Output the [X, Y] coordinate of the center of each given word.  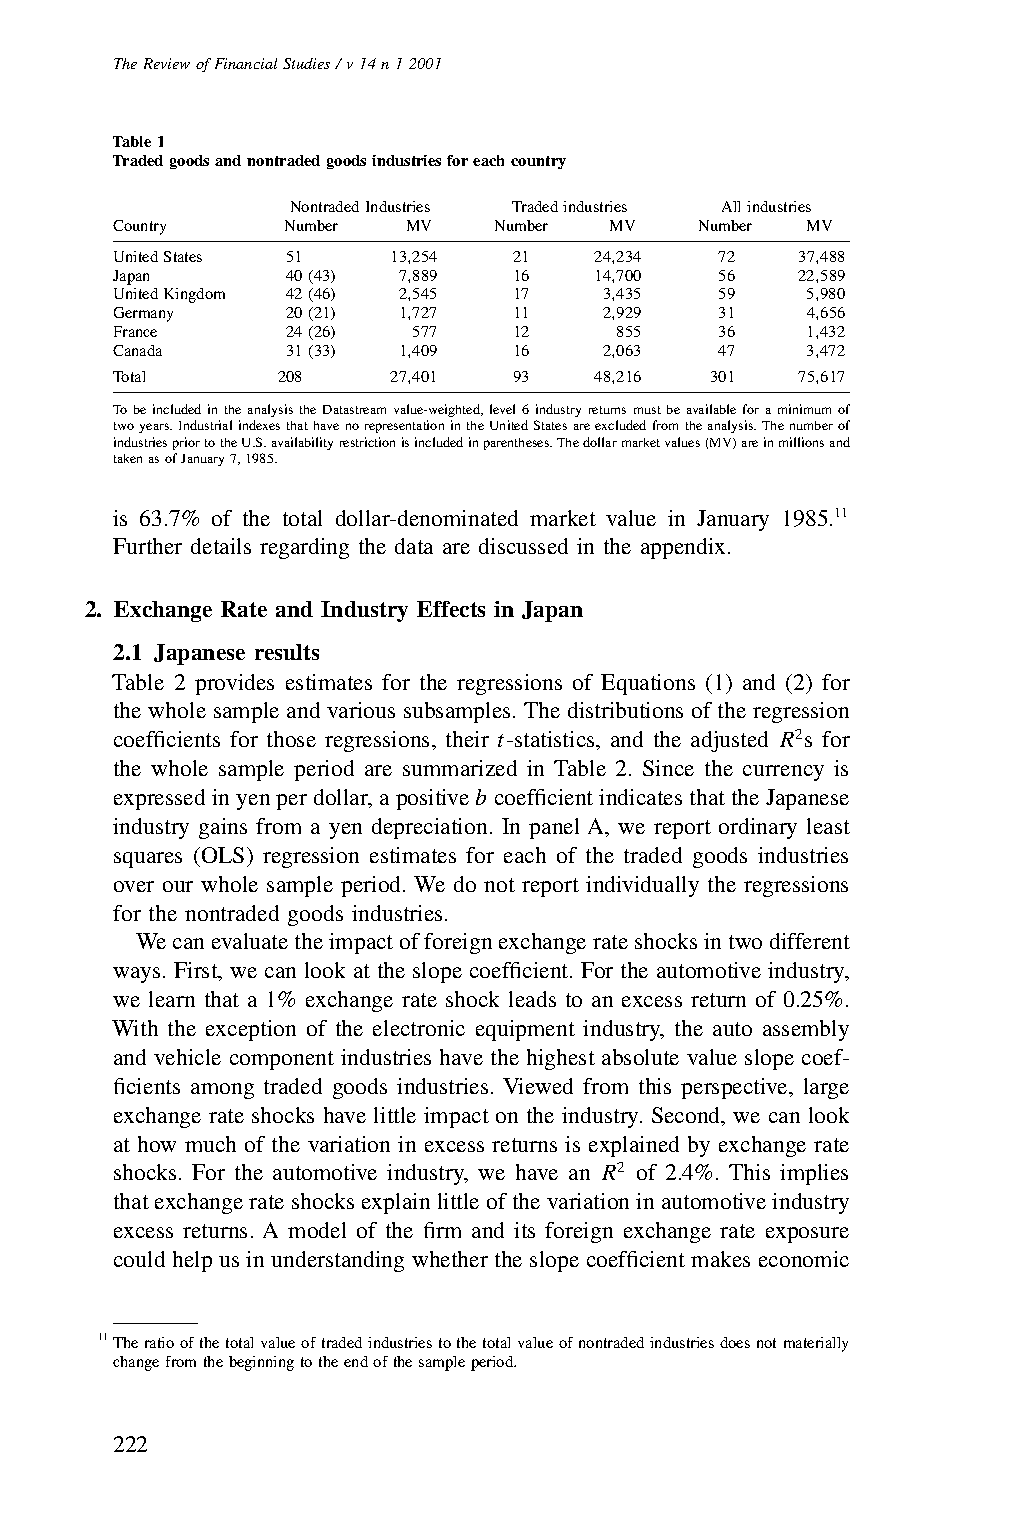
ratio [159, 1342]
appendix [685, 548]
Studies [306, 63]
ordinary [758, 828]
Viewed [538, 1086]
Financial [246, 63]
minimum [804, 409]
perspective [735, 1088]
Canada [137, 350]
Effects [451, 609]
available [711, 409]
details [221, 546]
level [502, 409]
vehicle [187, 1057]
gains [223, 828]
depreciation [429, 828]
